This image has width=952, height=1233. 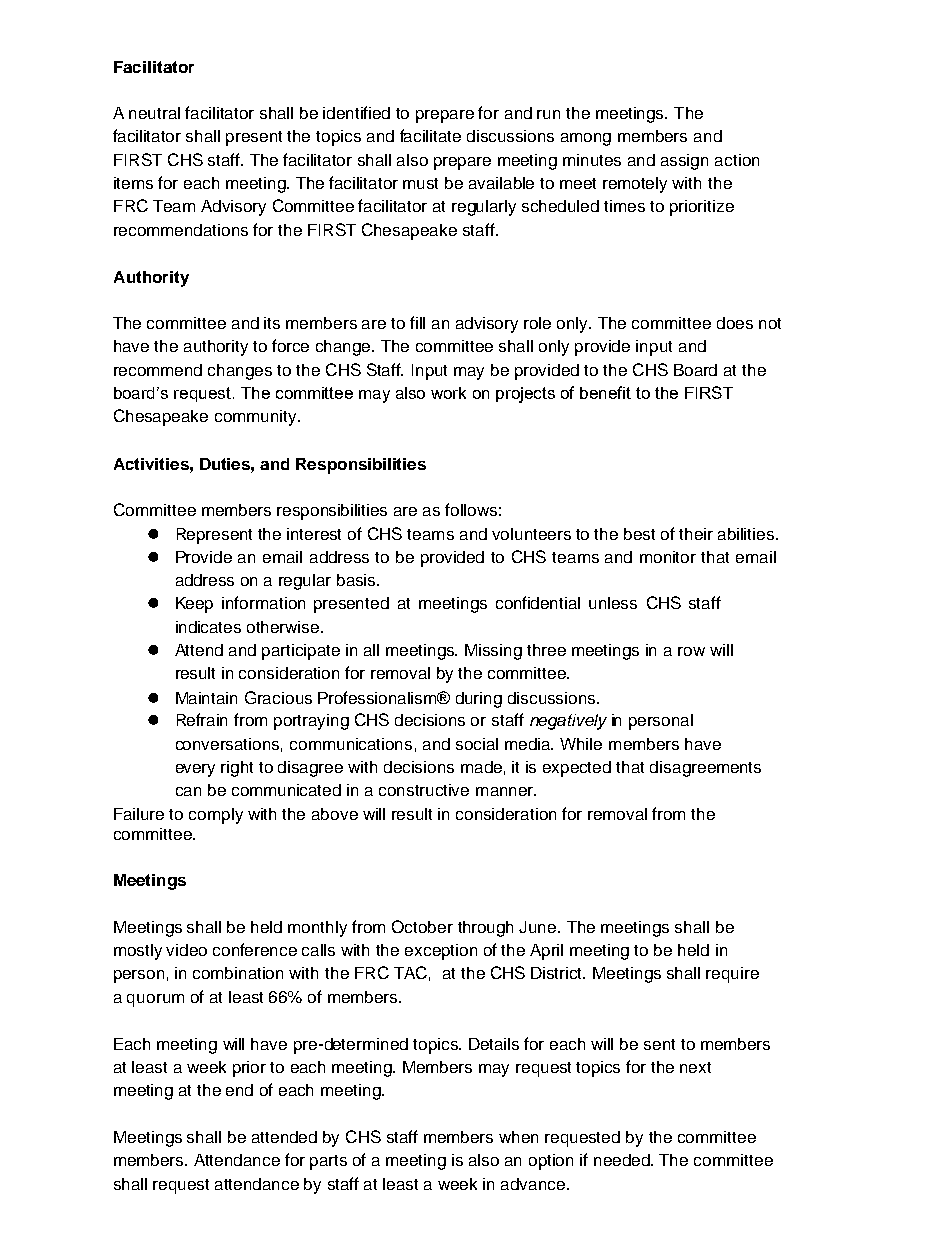 I want to click on Missing, so click(x=493, y=652).
